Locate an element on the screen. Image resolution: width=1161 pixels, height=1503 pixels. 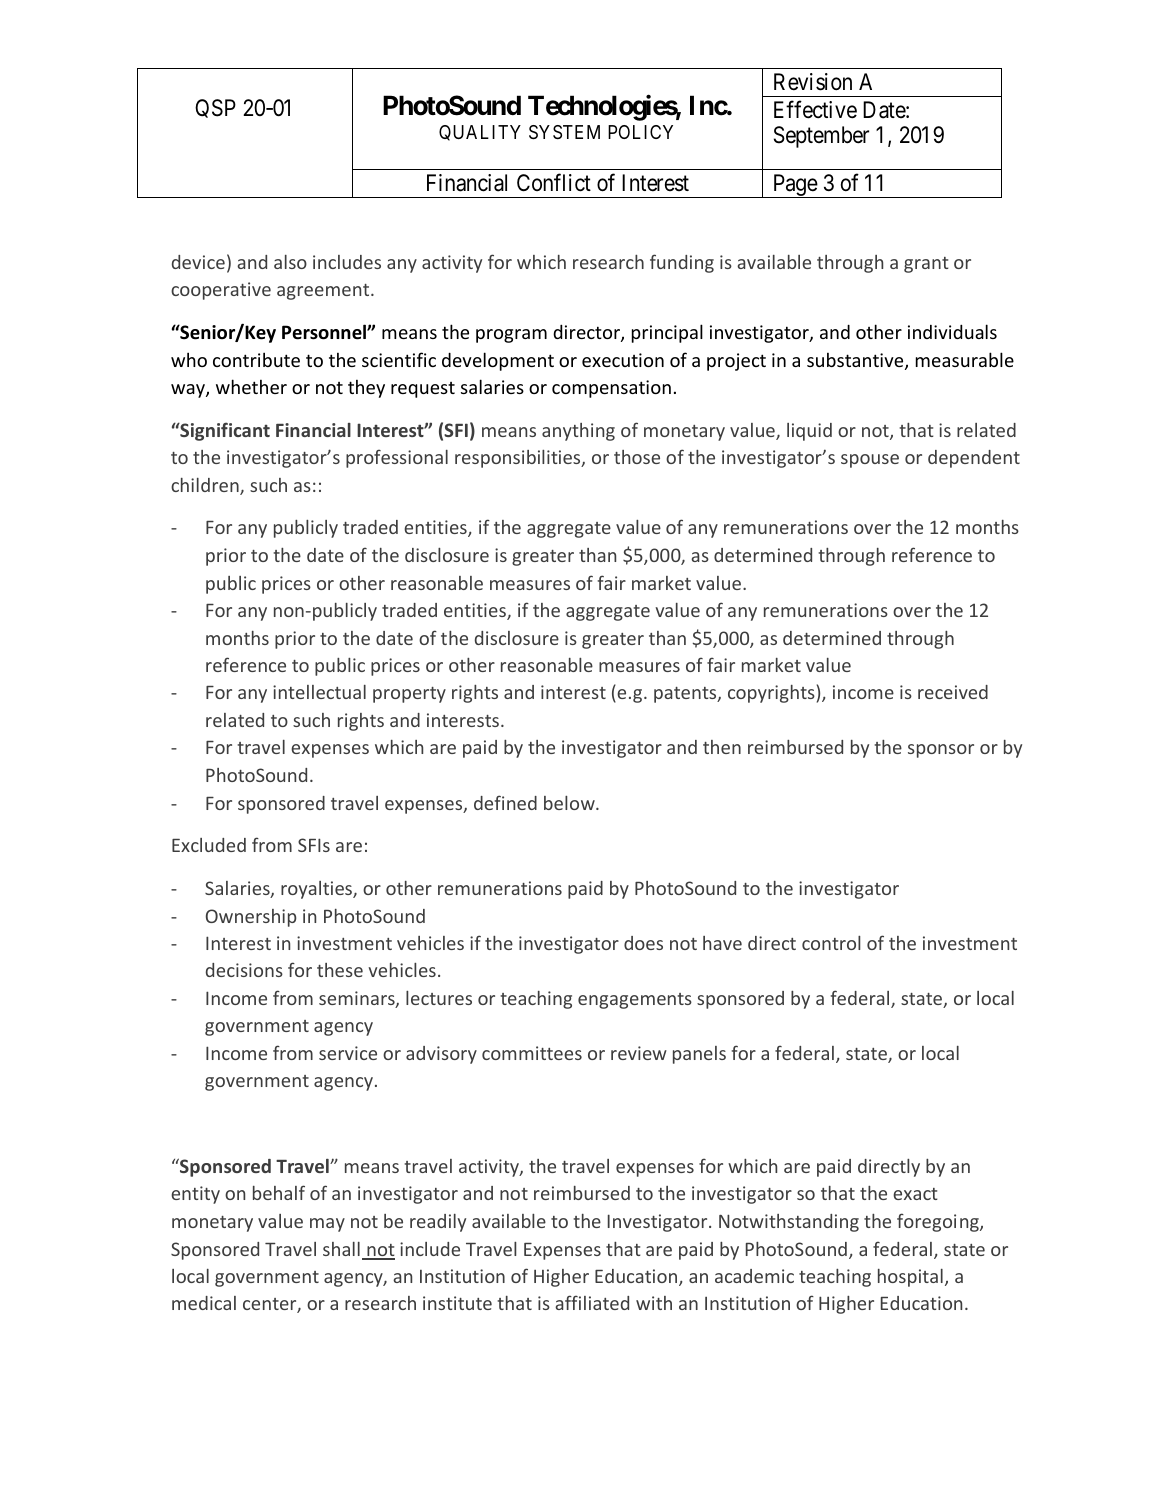
SYSTEM is located at coordinates (564, 132).
